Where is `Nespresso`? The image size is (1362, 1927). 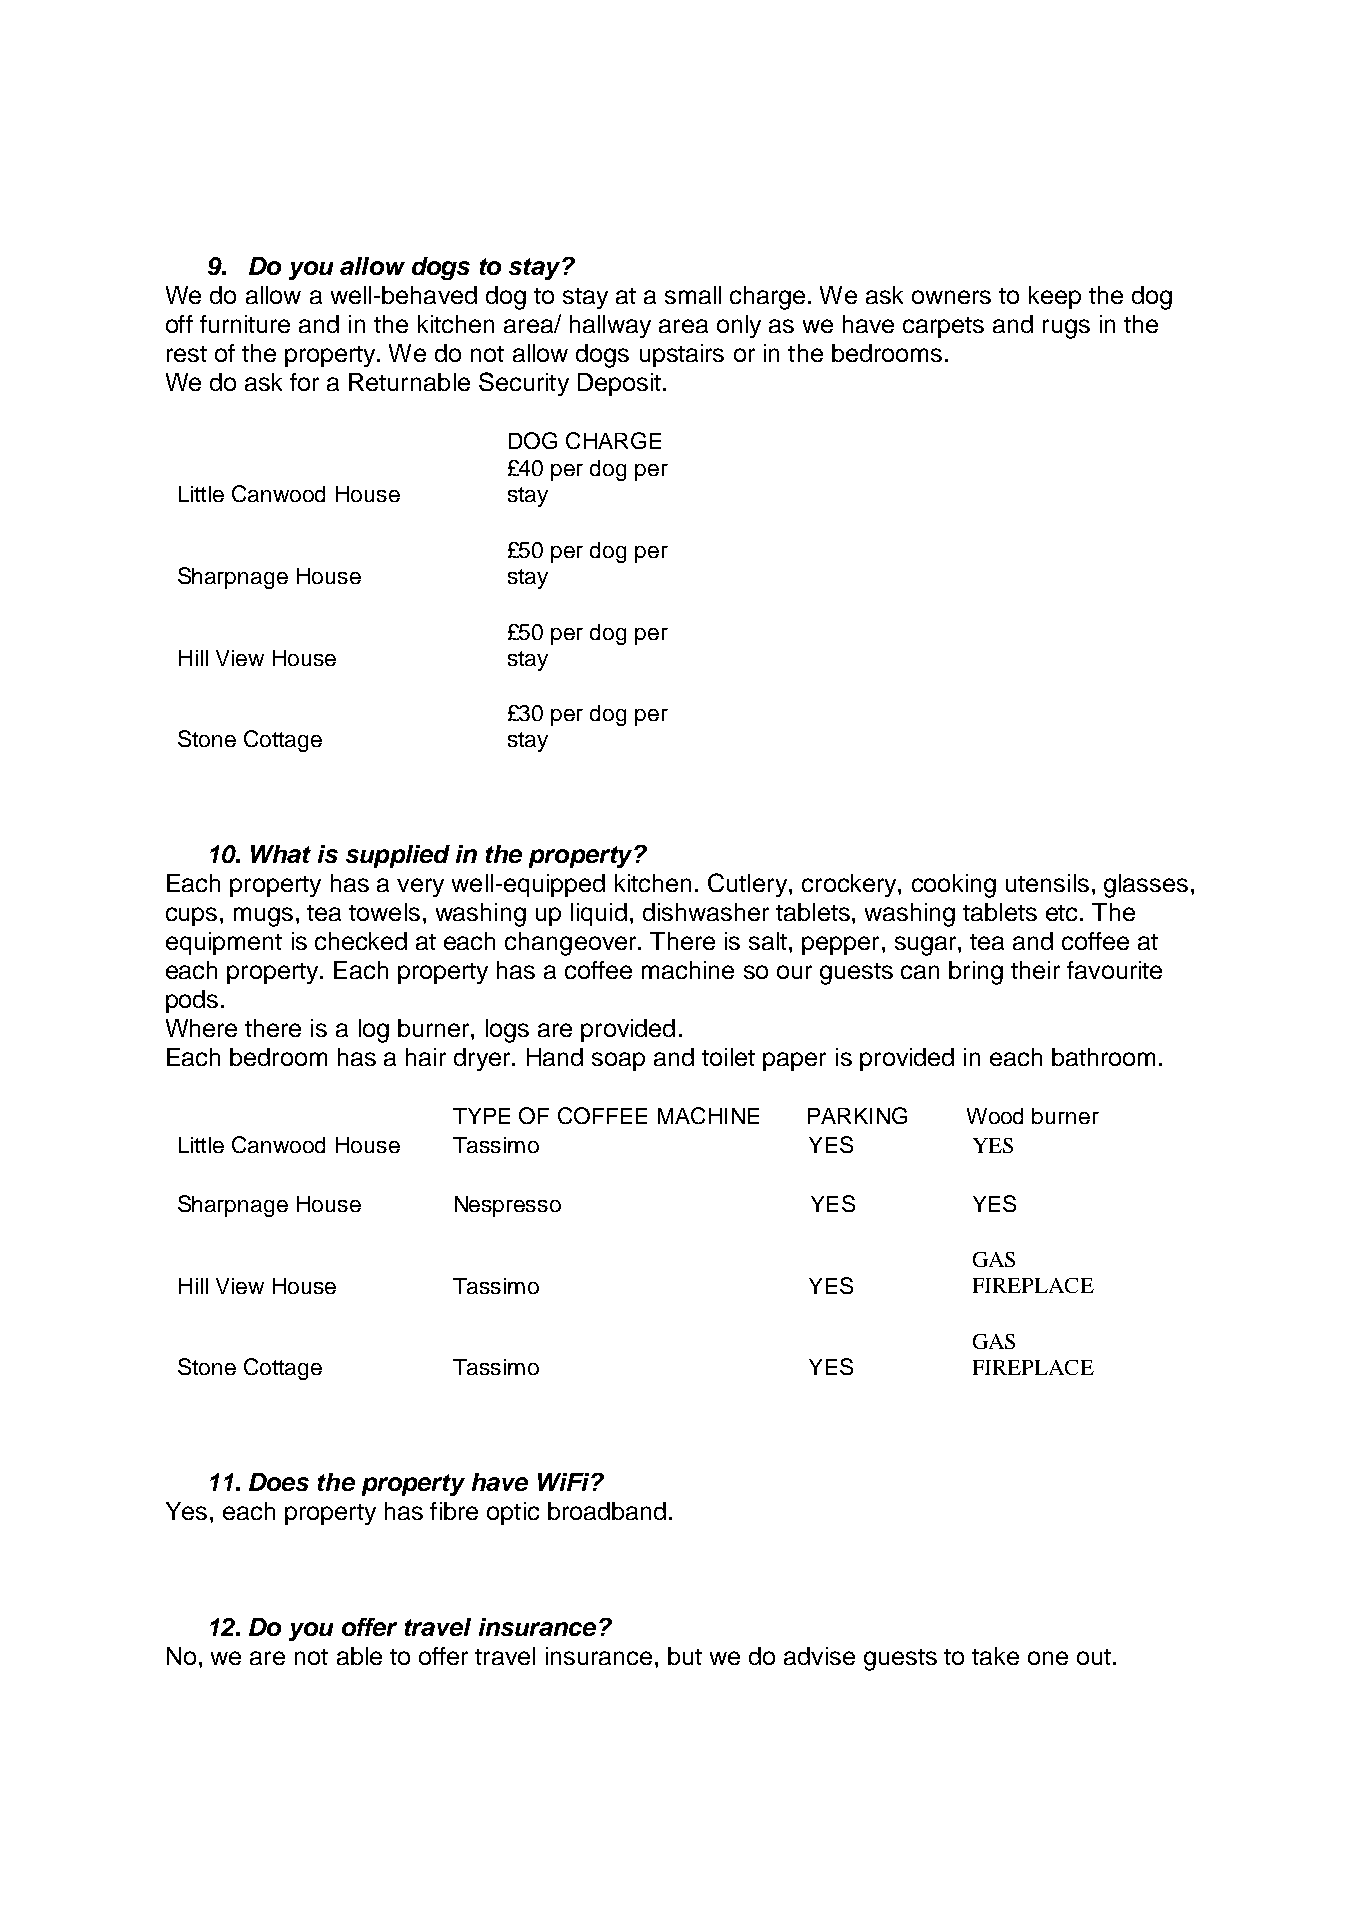 Nespresso is located at coordinates (508, 1206).
